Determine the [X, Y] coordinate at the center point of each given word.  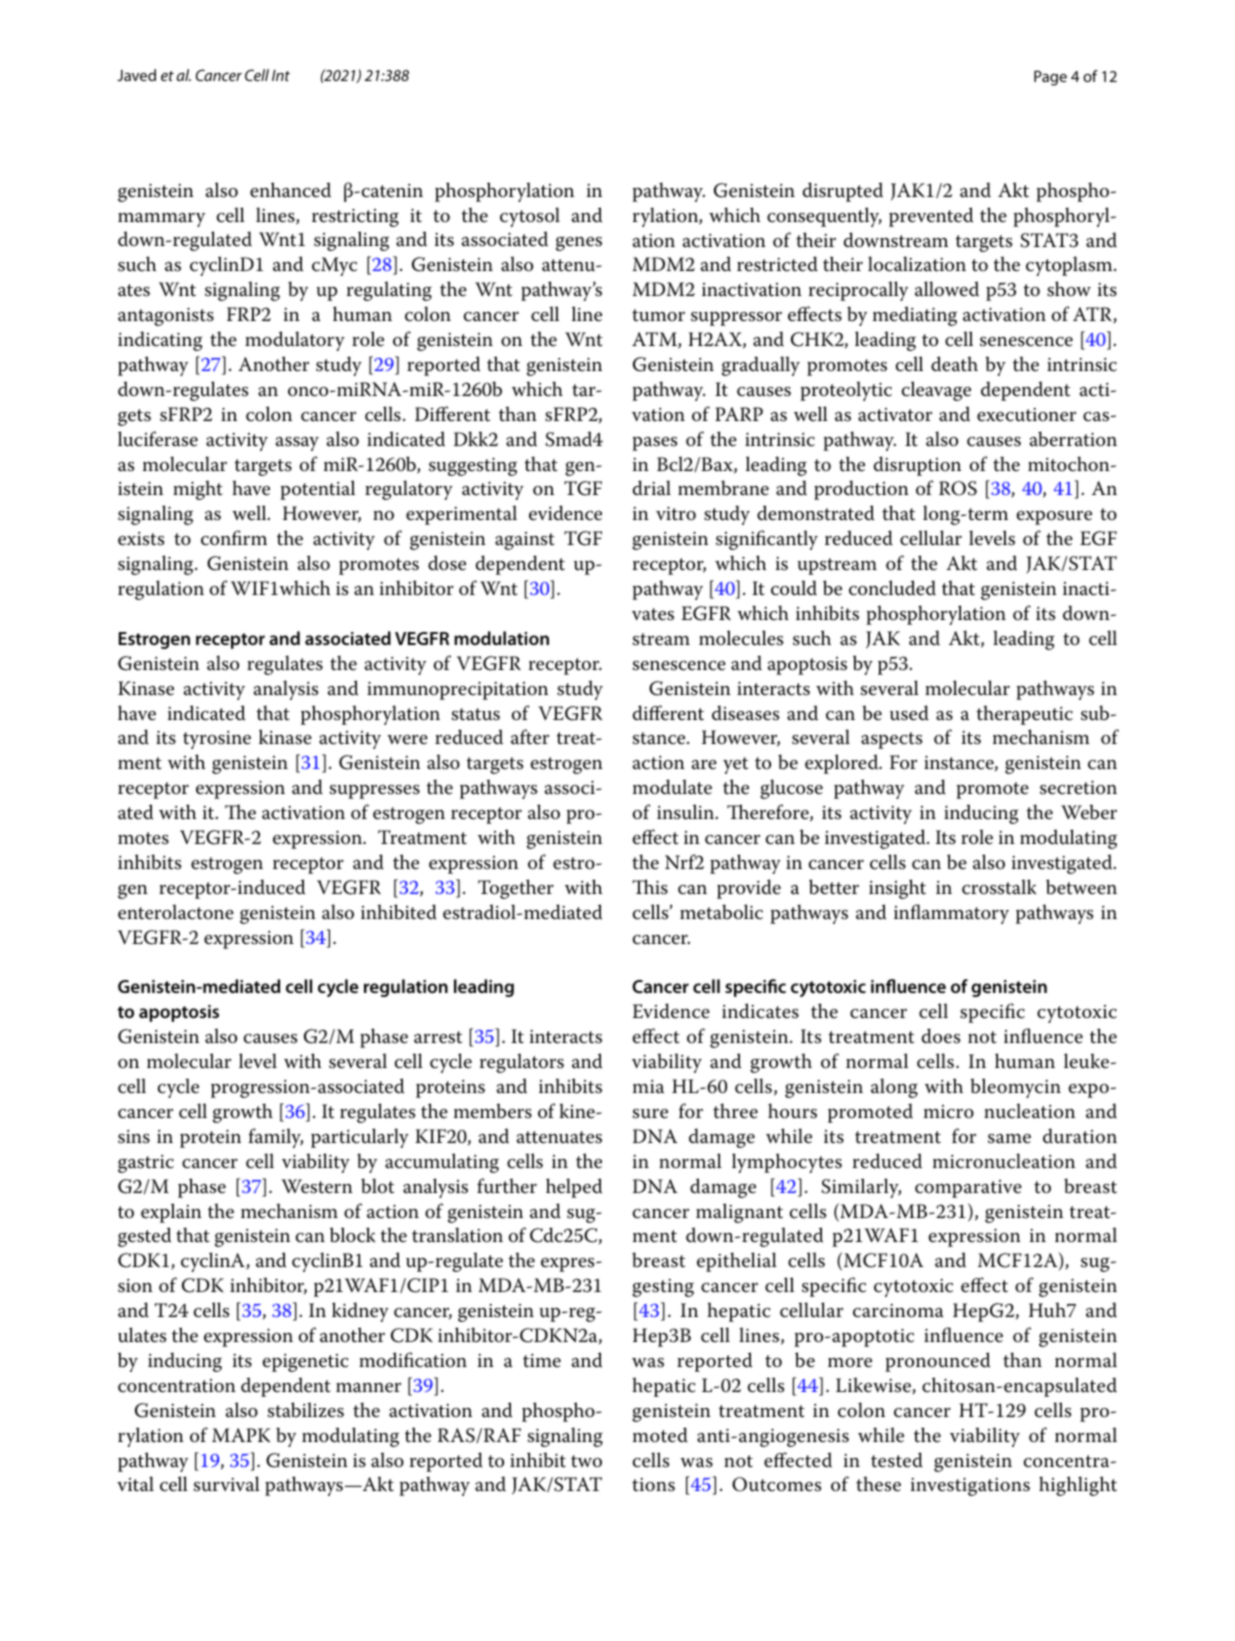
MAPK [241, 1435]
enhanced [290, 190]
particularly [360, 1138]
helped [574, 1188]
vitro [676, 513]
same [1009, 1139]
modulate [672, 787]
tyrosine [217, 739]
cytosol [530, 217]
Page [1050, 78]
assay [297, 444]
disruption [917, 466]
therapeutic [1025, 715]
